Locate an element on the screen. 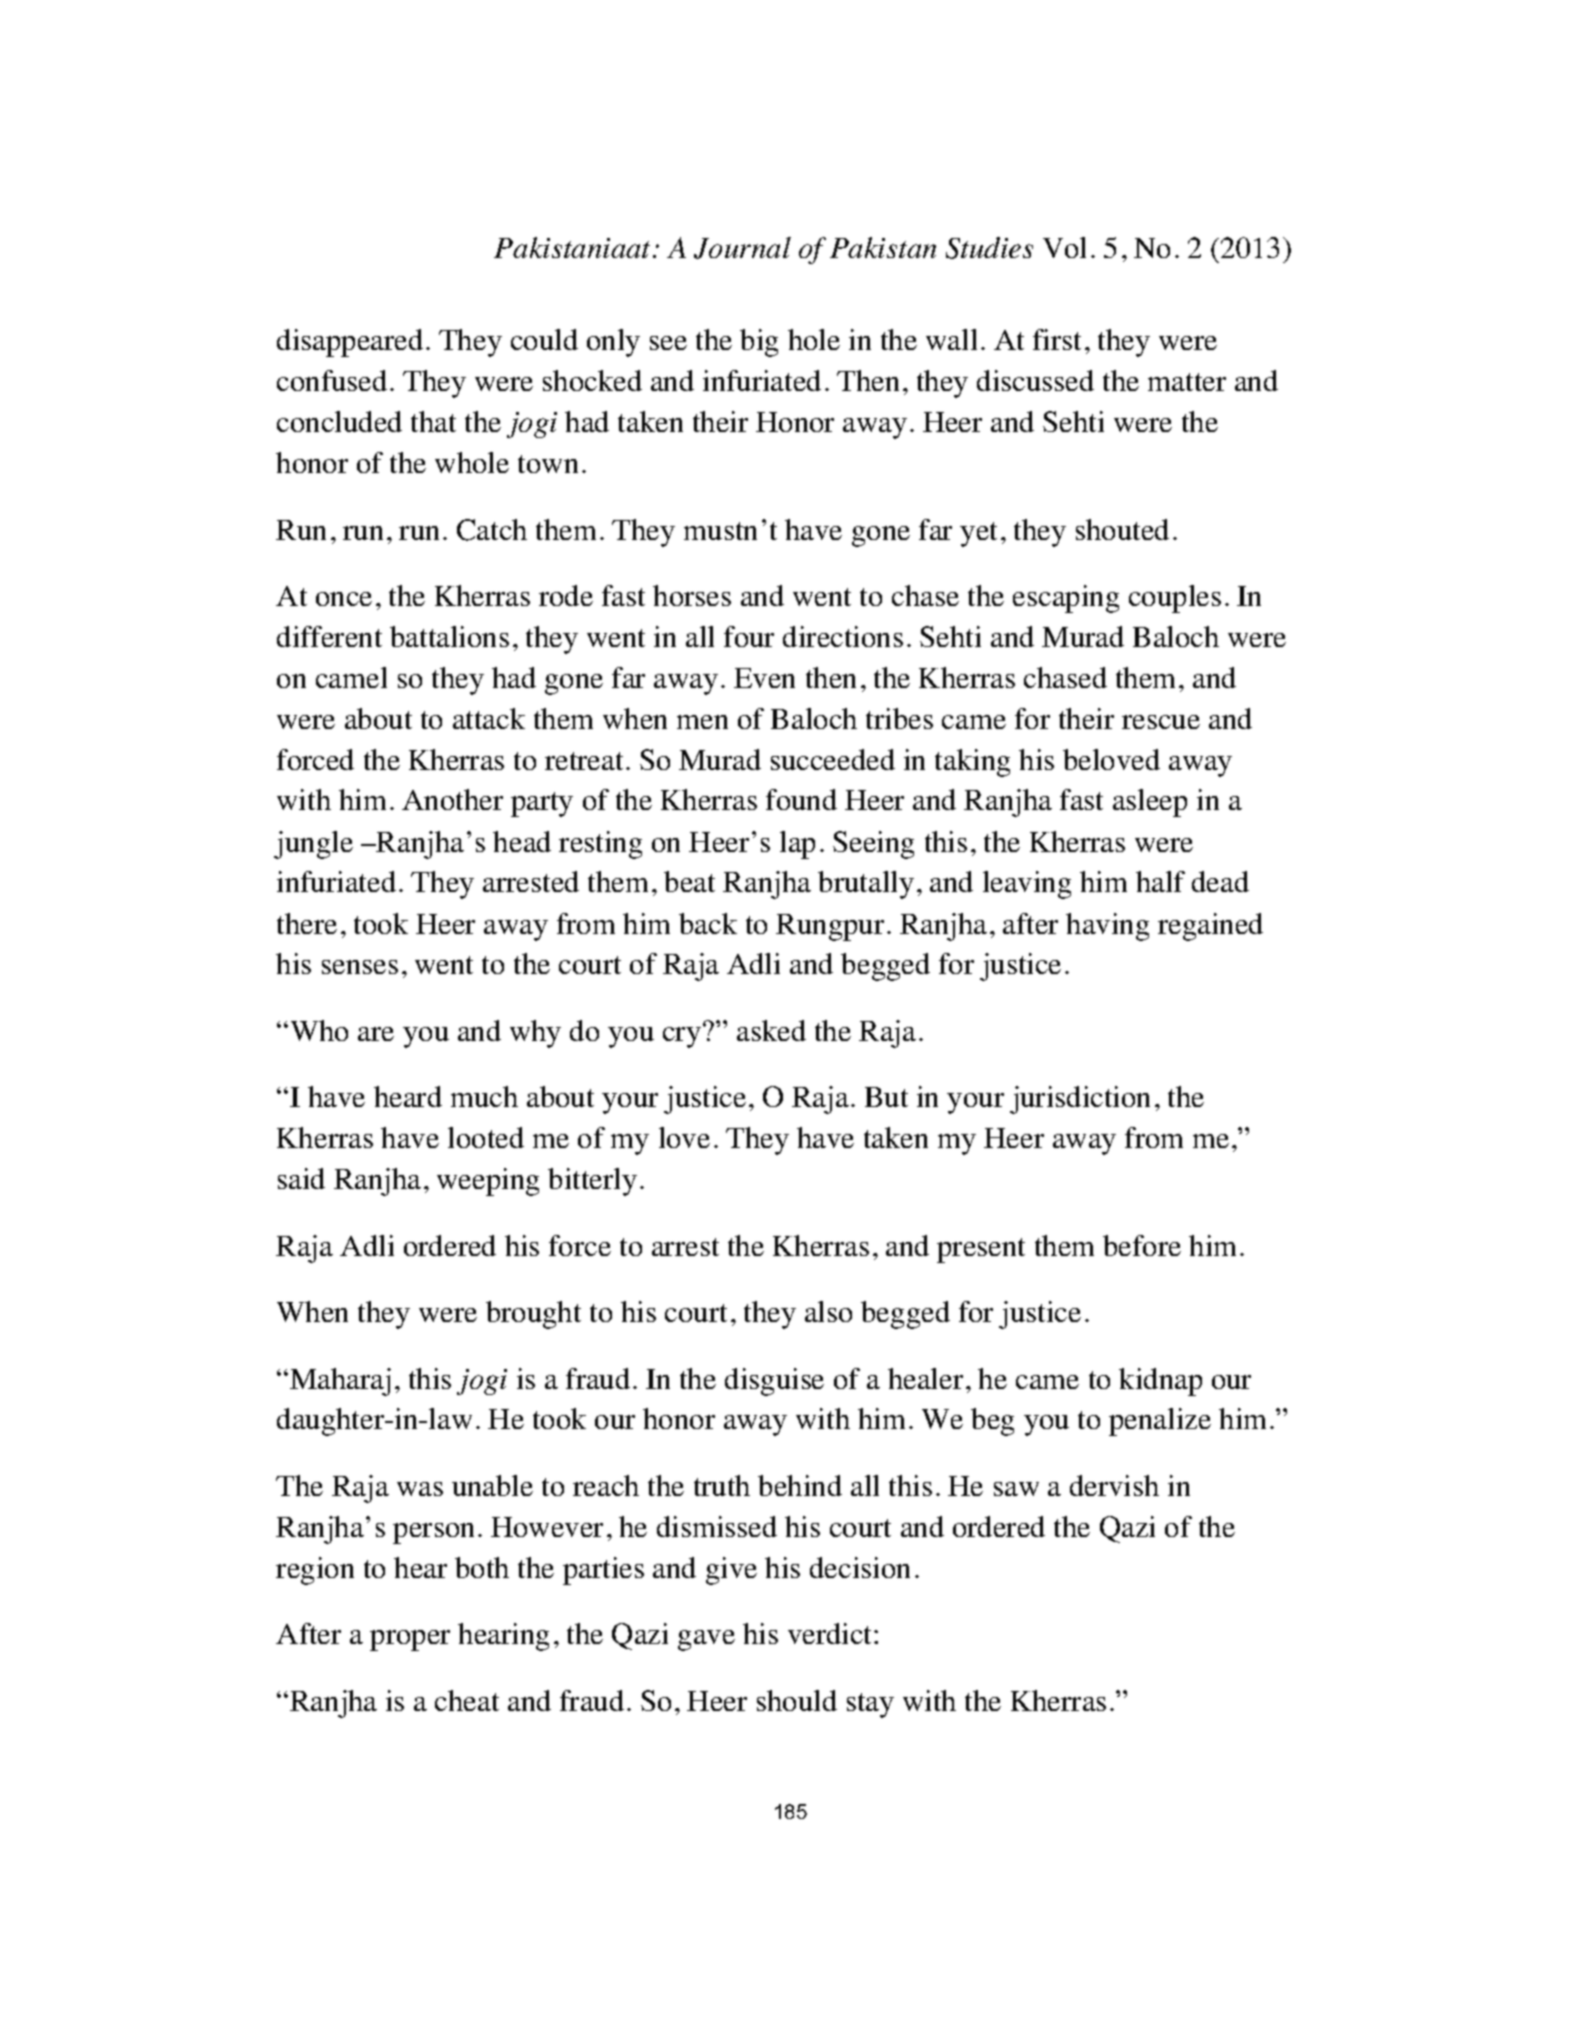  dervish is located at coordinates (1114, 1485).
